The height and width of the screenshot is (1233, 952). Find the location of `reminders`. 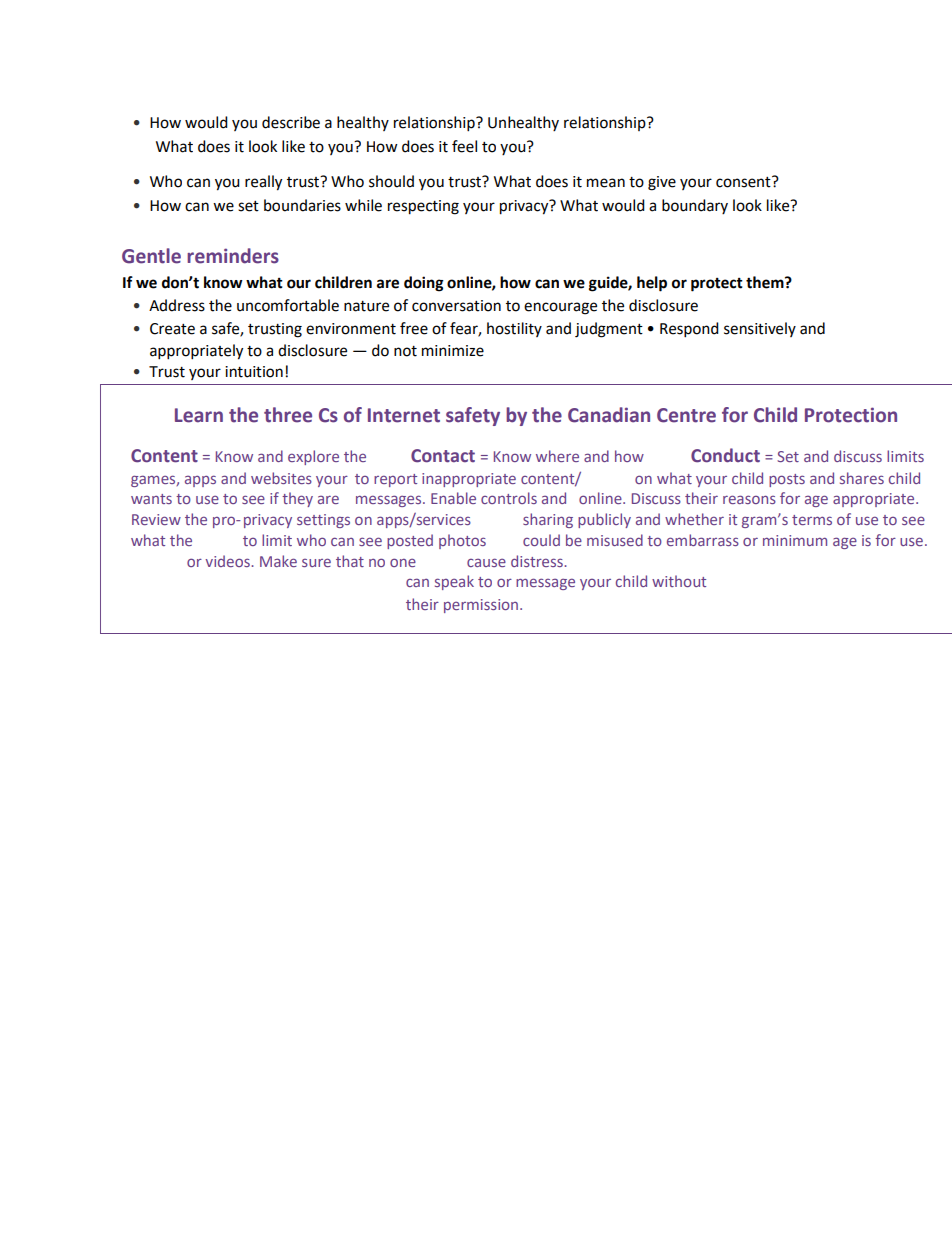

reminders is located at coordinates (233, 256).
